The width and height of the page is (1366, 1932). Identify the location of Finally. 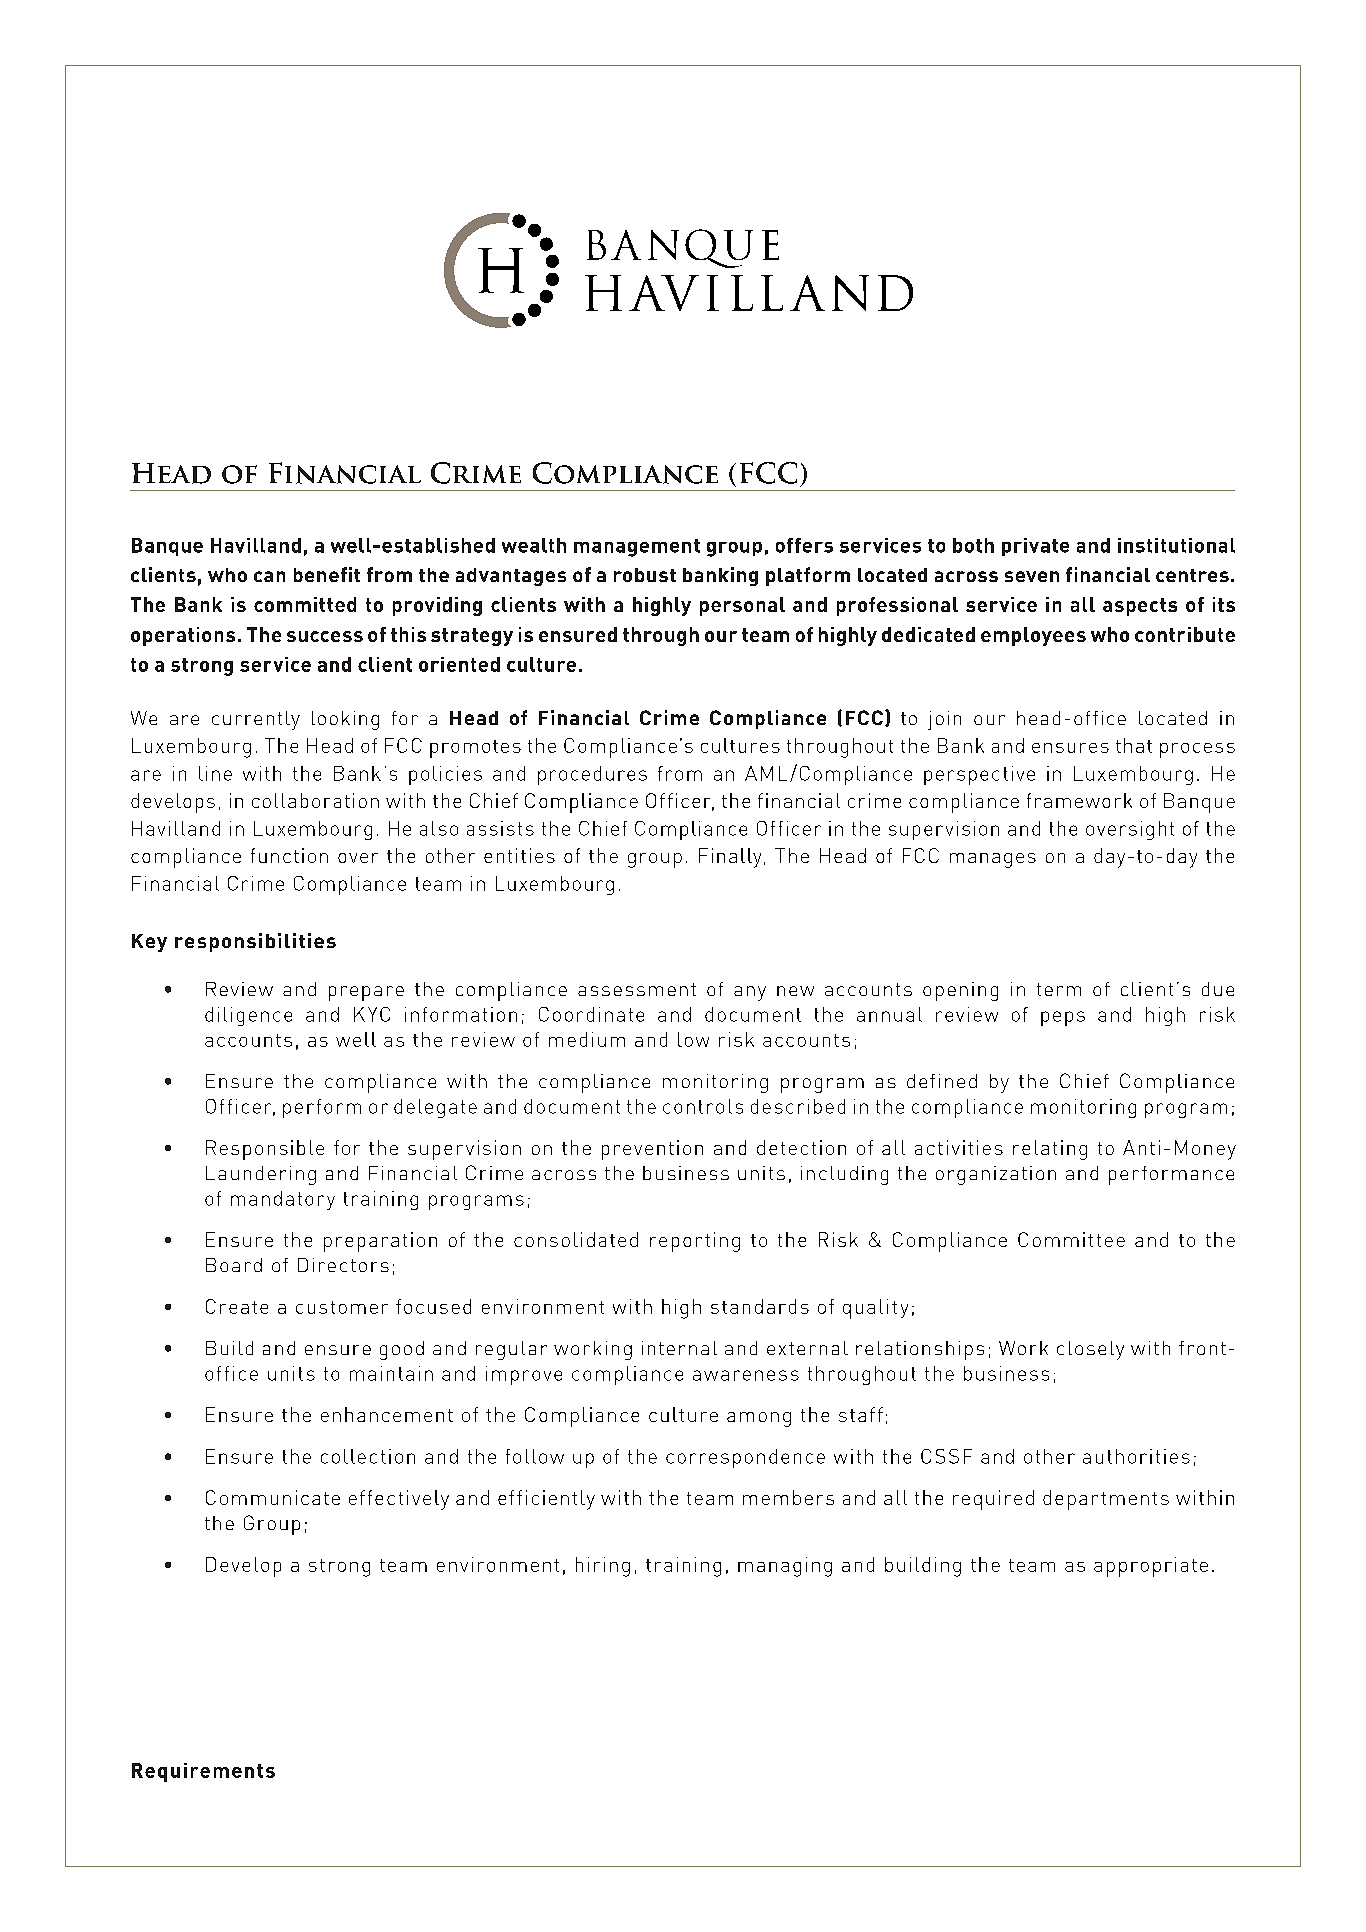
(730, 858).
